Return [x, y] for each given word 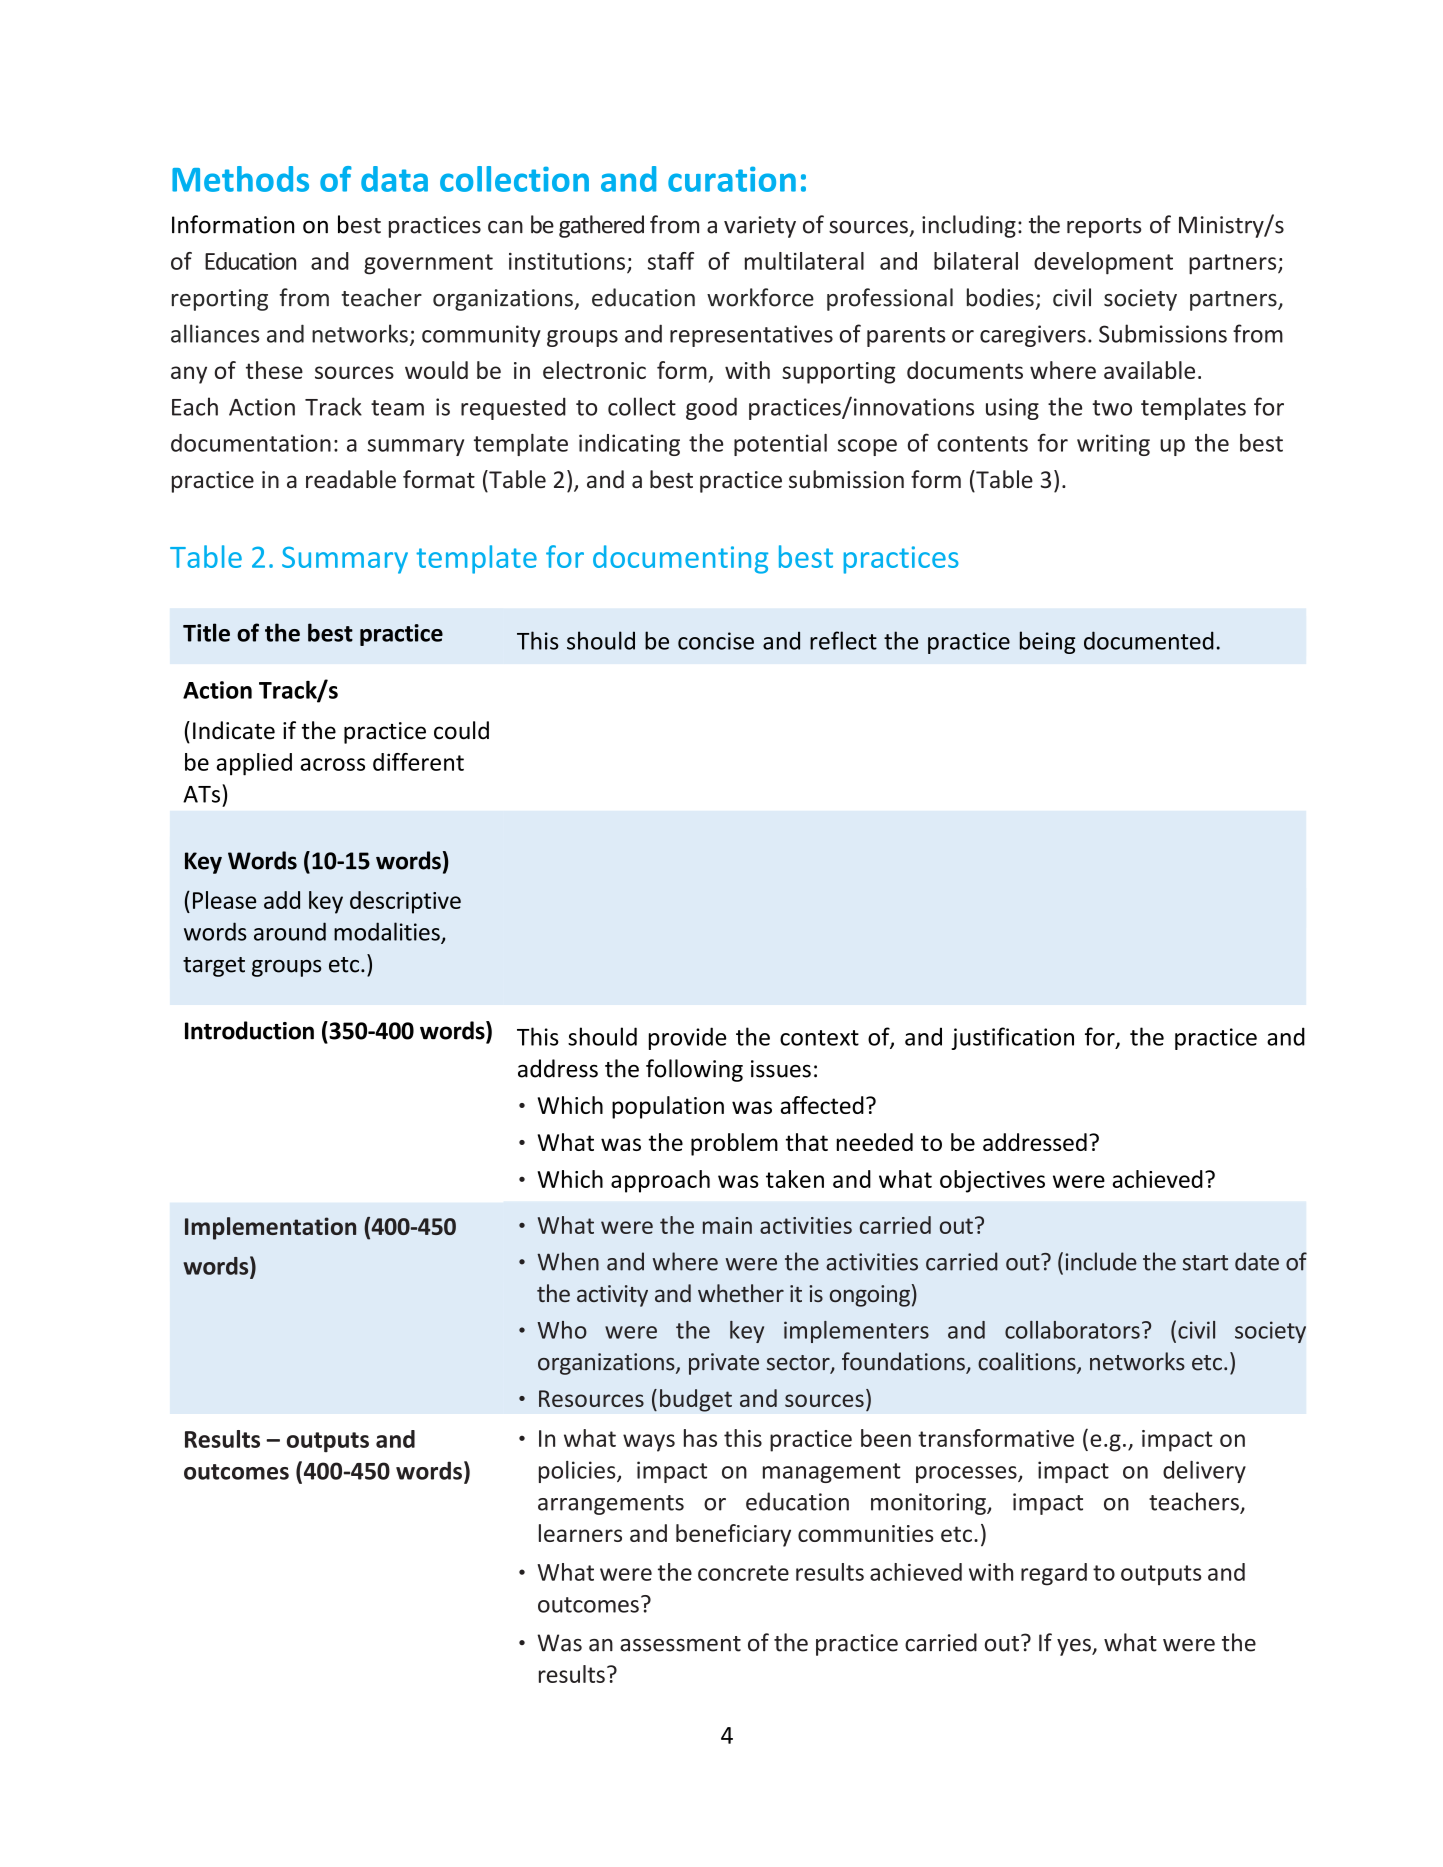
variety [760, 227]
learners [580, 1533]
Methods [240, 179]
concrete [743, 1573]
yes [1075, 1647]
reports [1104, 228]
